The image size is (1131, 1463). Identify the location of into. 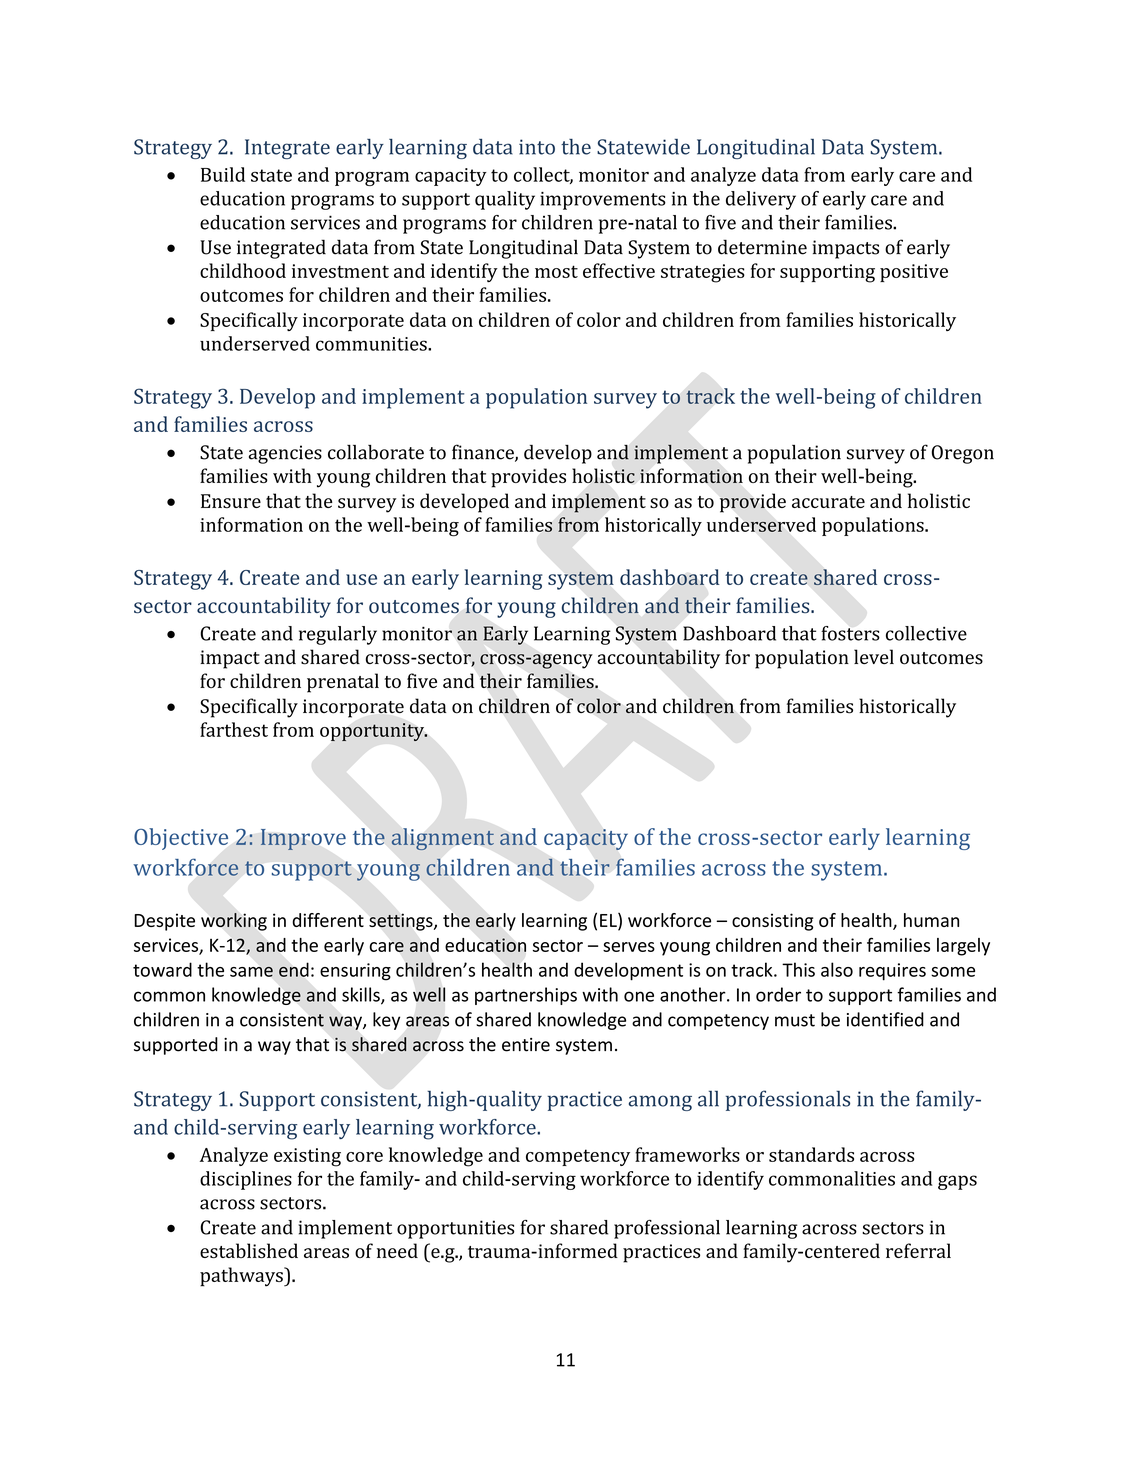
(537, 147).
